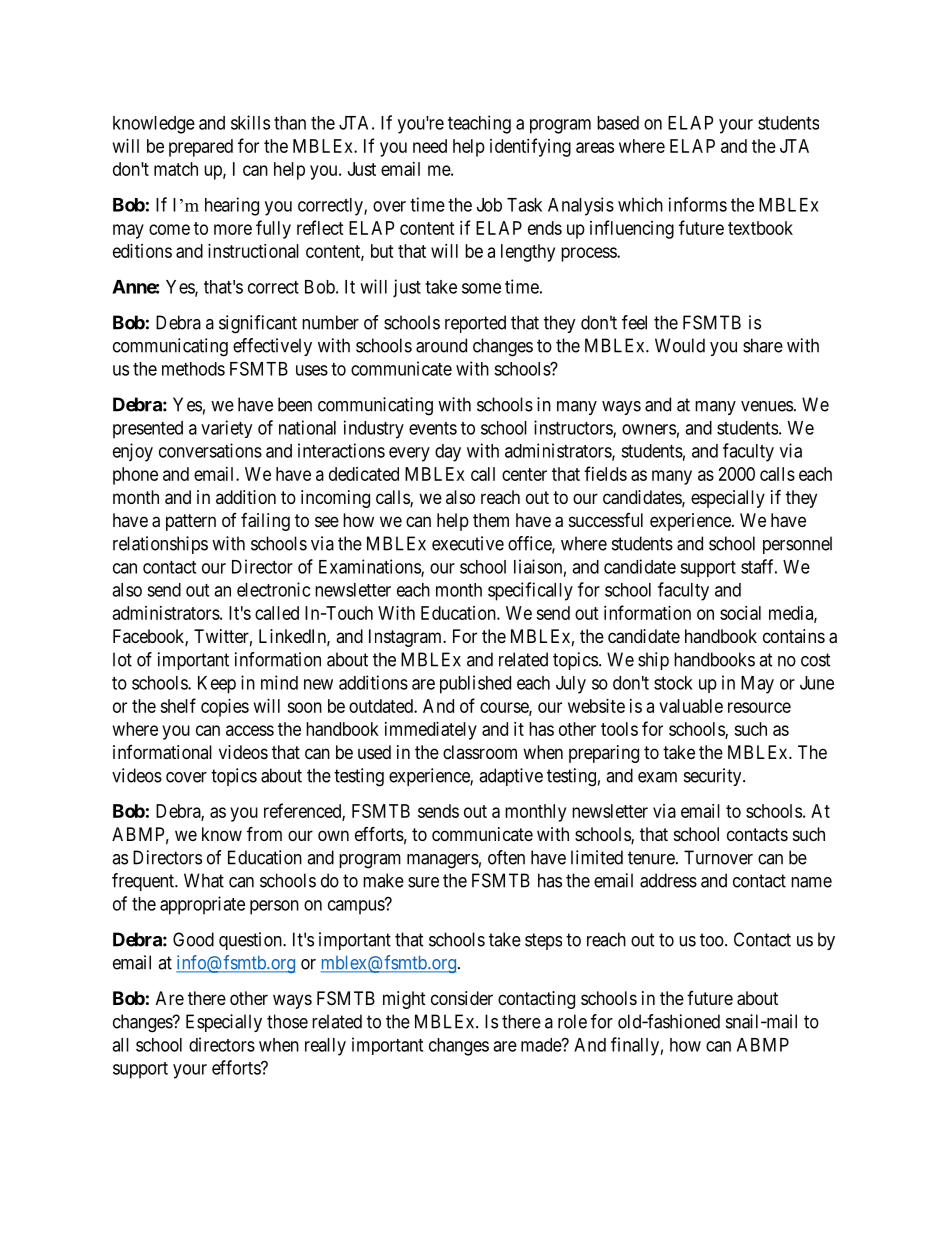  What do you see at coordinates (572, 1021) in the page?
I see `role` at bounding box center [572, 1021].
